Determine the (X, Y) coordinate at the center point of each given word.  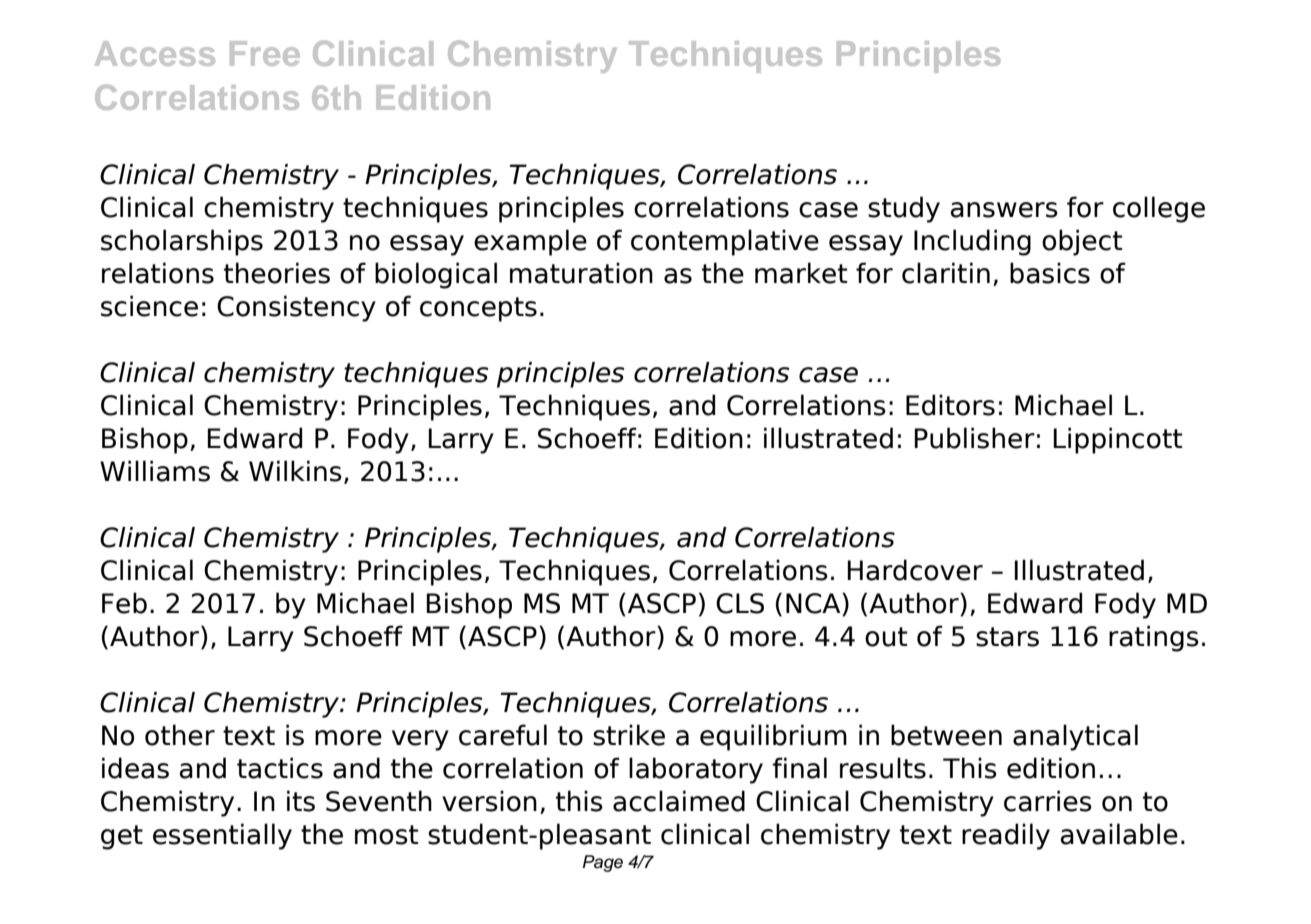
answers (1004, 210)
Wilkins (295, 471)
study (904, 209)
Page (603, 863)
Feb (124, 603)
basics (1050, 273)
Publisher (974, 438)
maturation (581, 273)
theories (277, 273)
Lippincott (1118, 440)
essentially (222, 836)
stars (1007, 637)
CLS (740, 603)
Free (265, 53)
